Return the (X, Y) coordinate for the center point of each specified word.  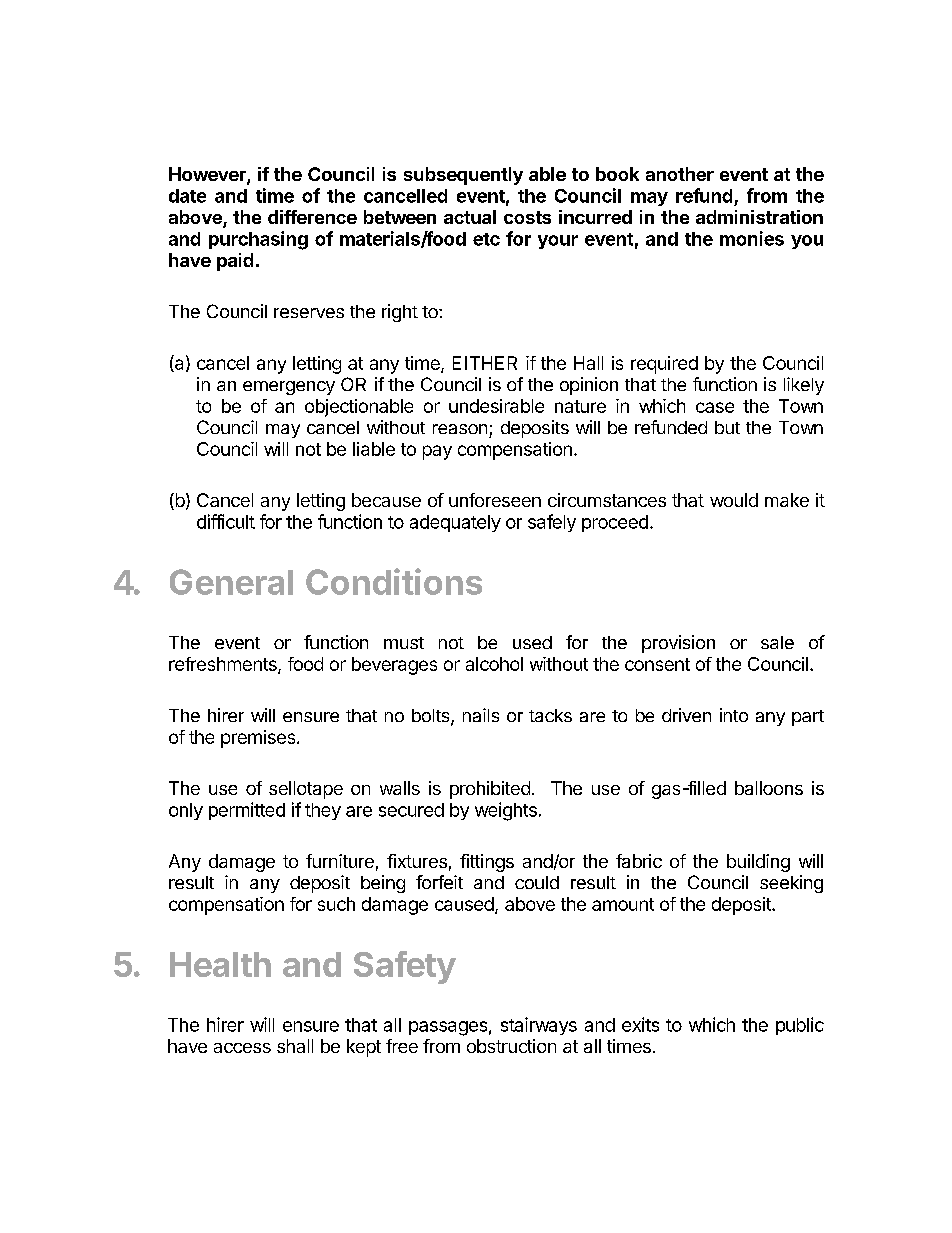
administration (759, 217)
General (231, 582)
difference (312, 217)
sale (777, 642)
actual (470, 217)
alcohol (494, 664)
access (242, 1048)
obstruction (511, 1046)
